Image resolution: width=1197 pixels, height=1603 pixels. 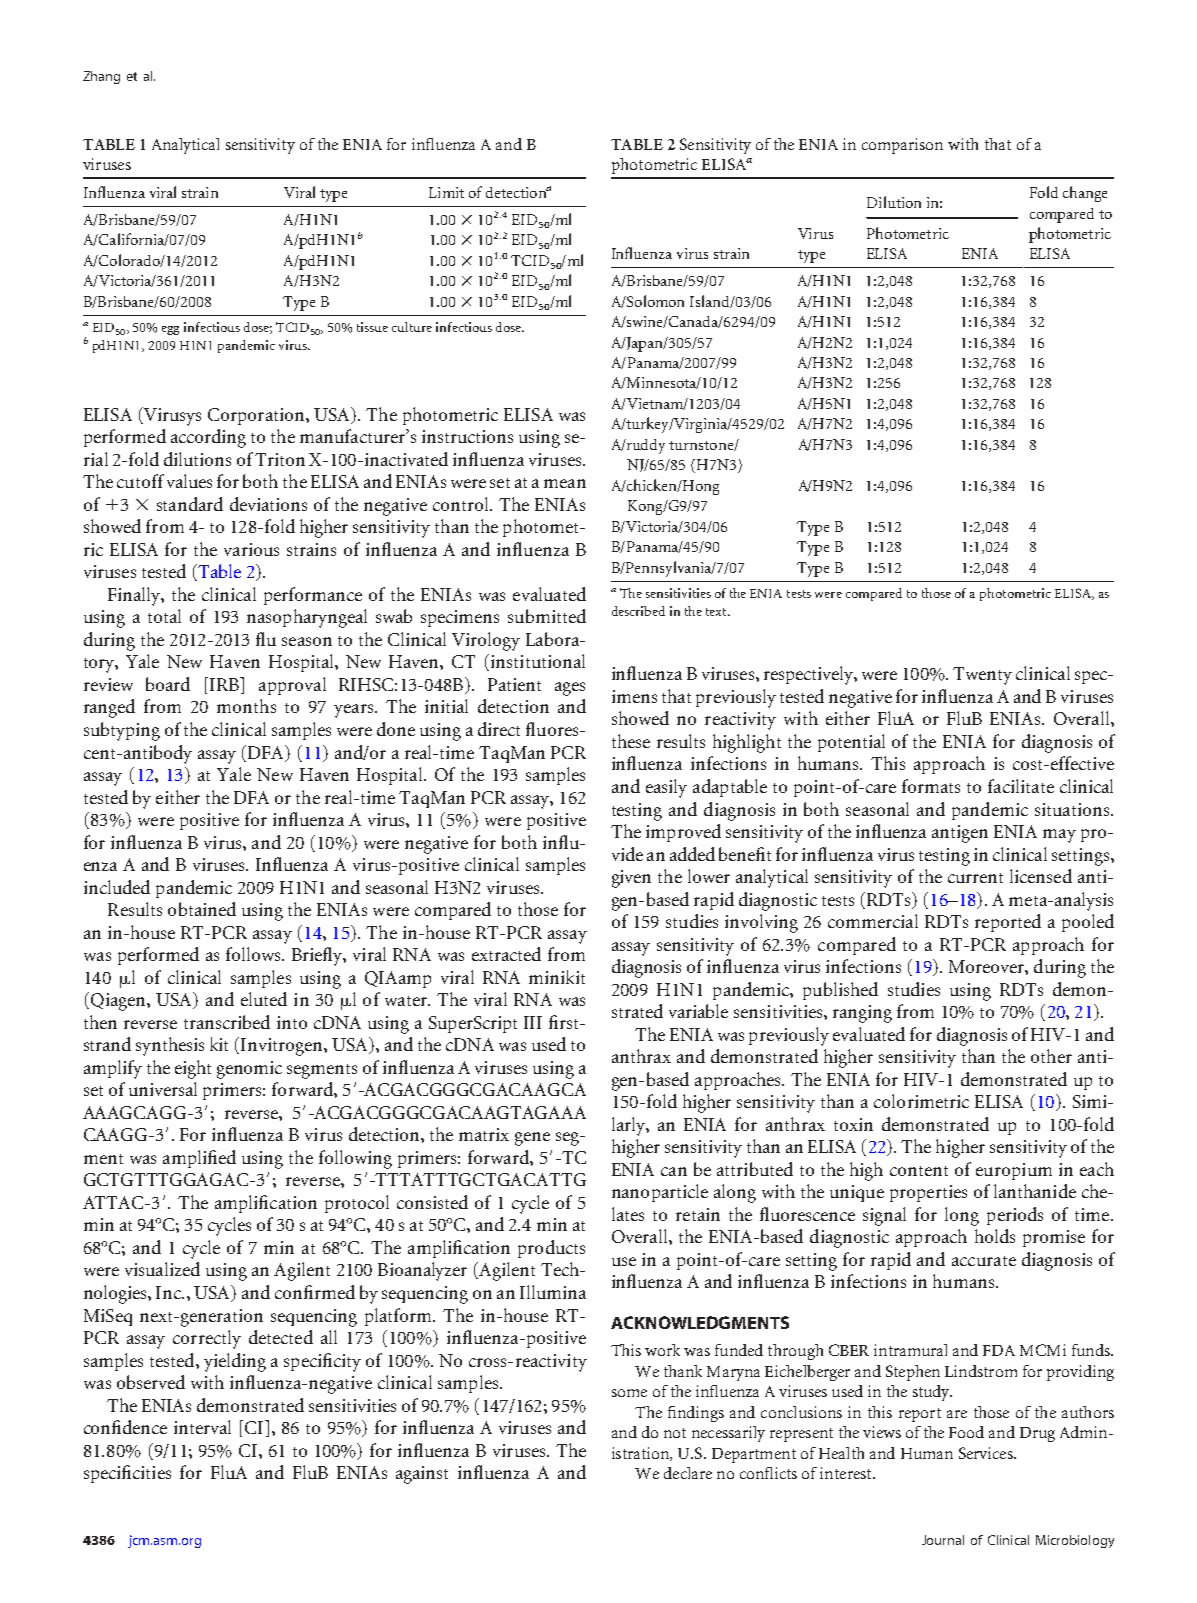 I want to click on comparison, so click(x=902, y=146).
